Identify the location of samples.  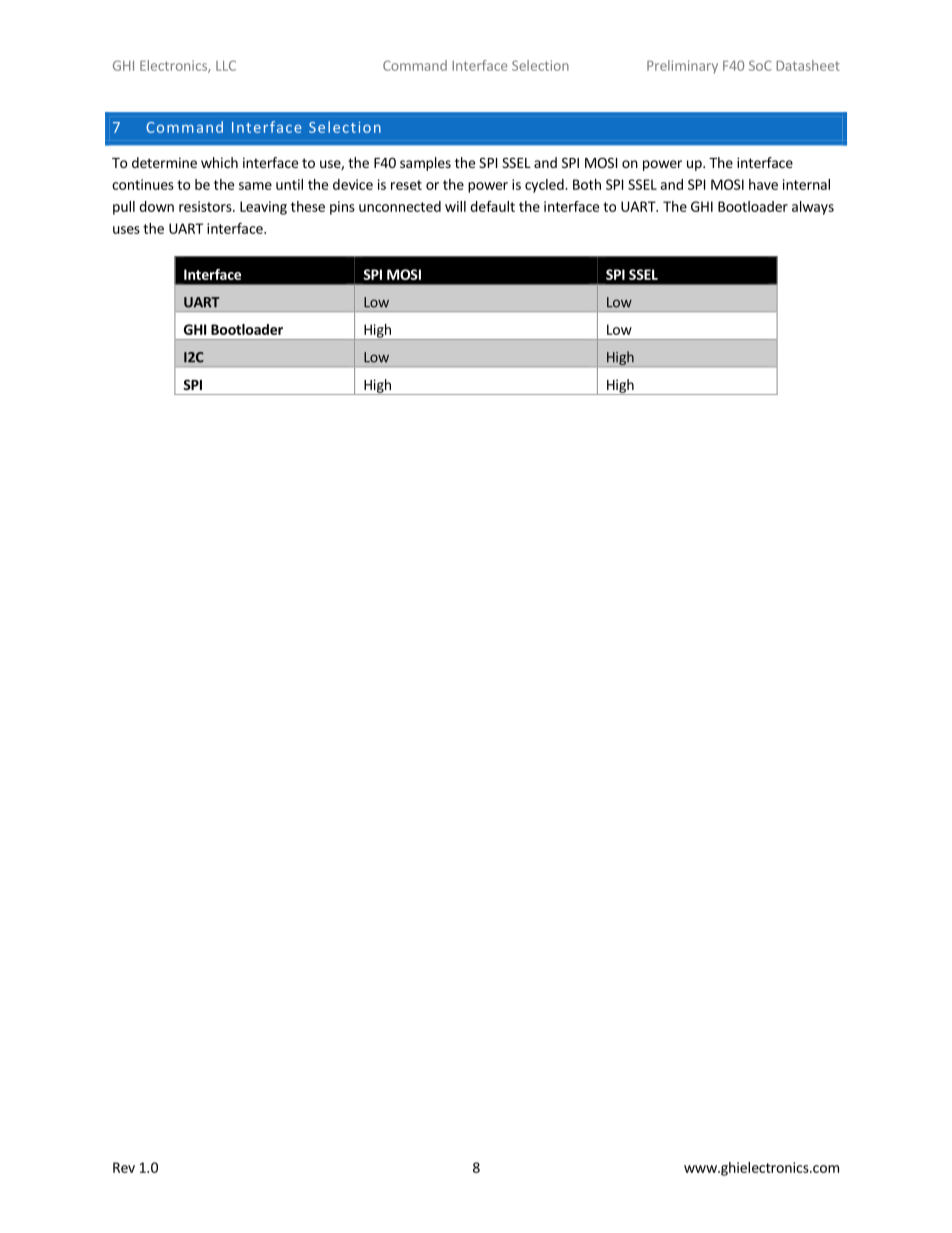
(425, 164).
